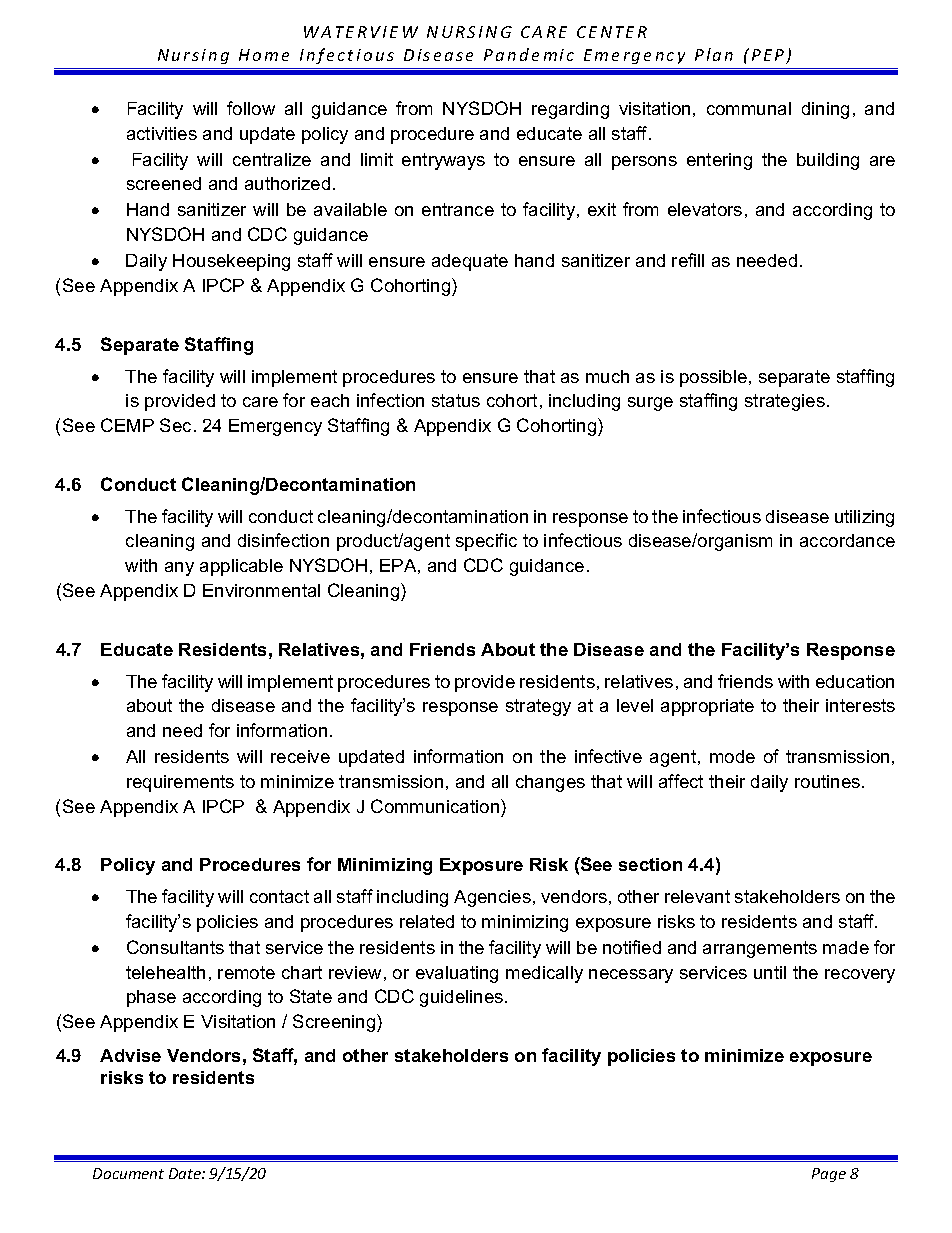  Describe the element at coordinates (529, 54) in the page. I see `Pandemic` at that location.
